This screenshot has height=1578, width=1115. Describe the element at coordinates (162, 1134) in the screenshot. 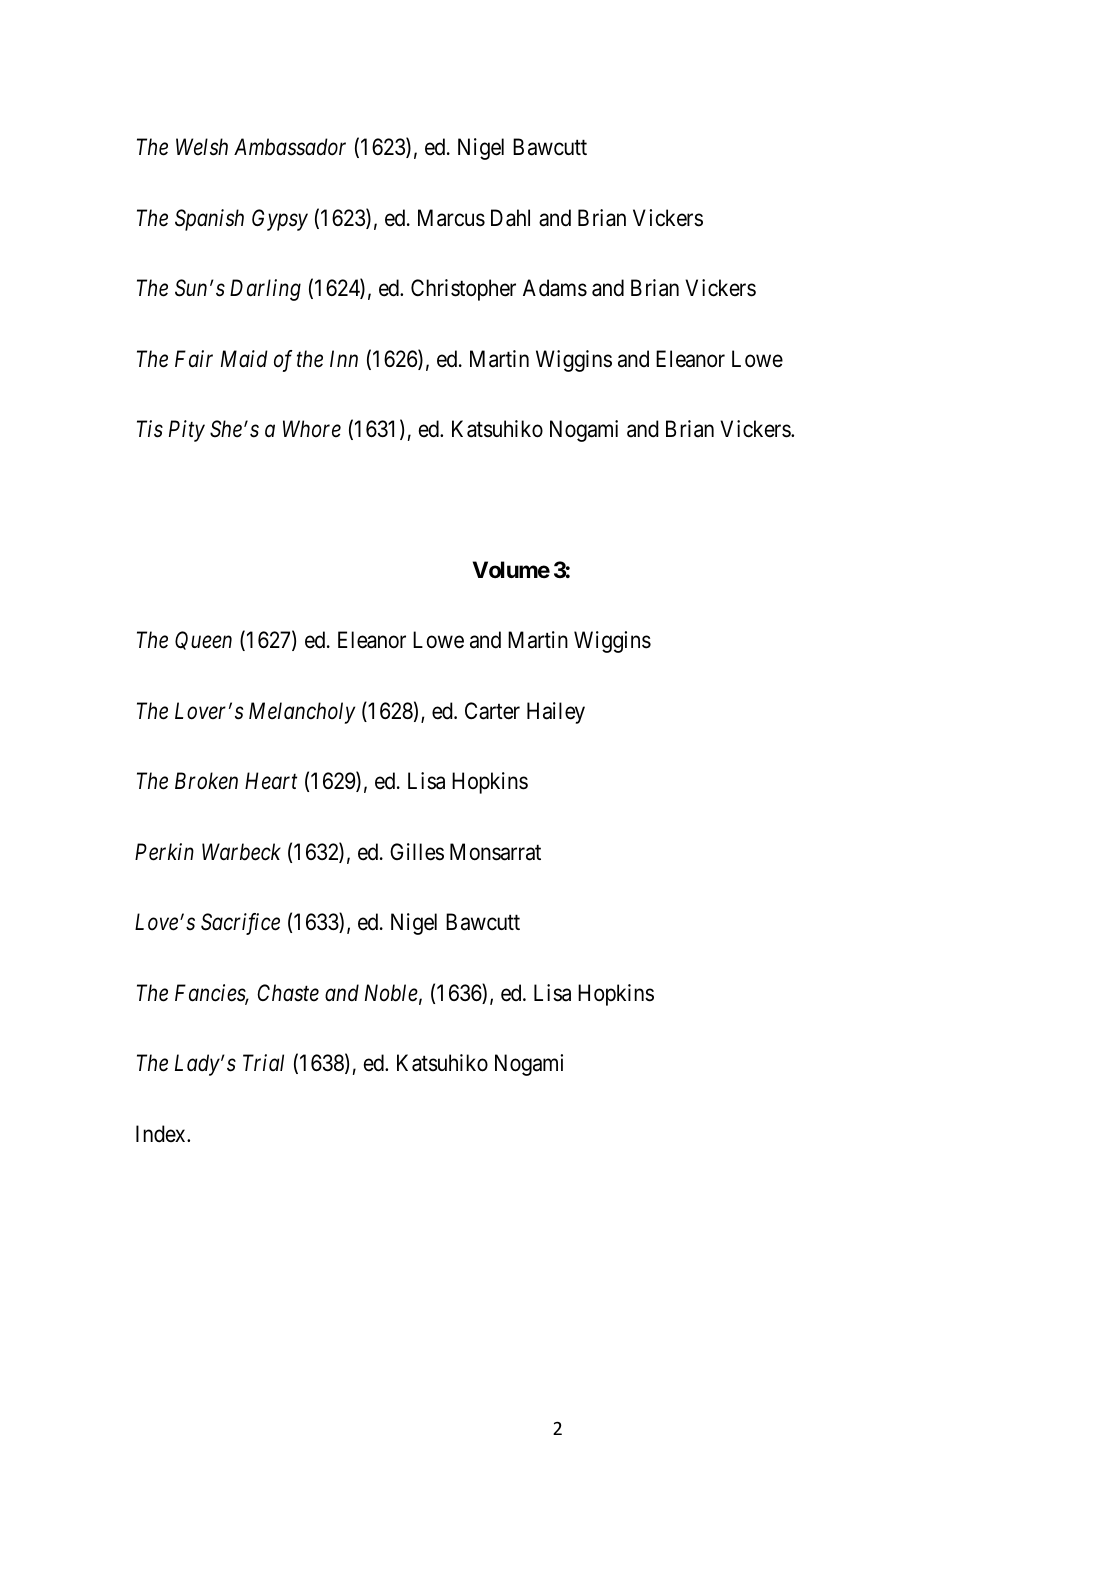

I see `Index` at that location.
